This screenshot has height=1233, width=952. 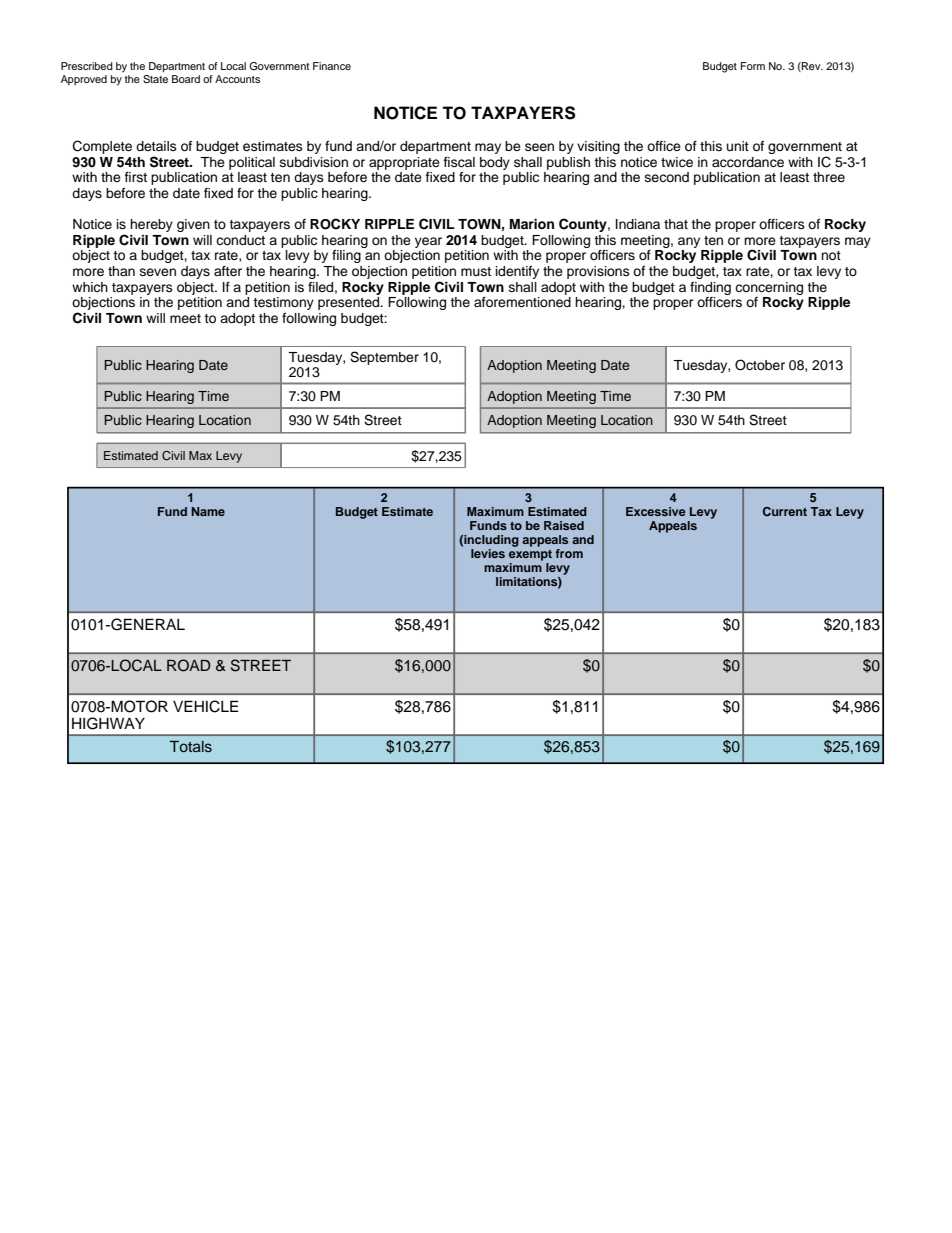 What do you see at coordinates (208, 511) in the screenshot?
I see `Name` at bounding box center [208, 511].
